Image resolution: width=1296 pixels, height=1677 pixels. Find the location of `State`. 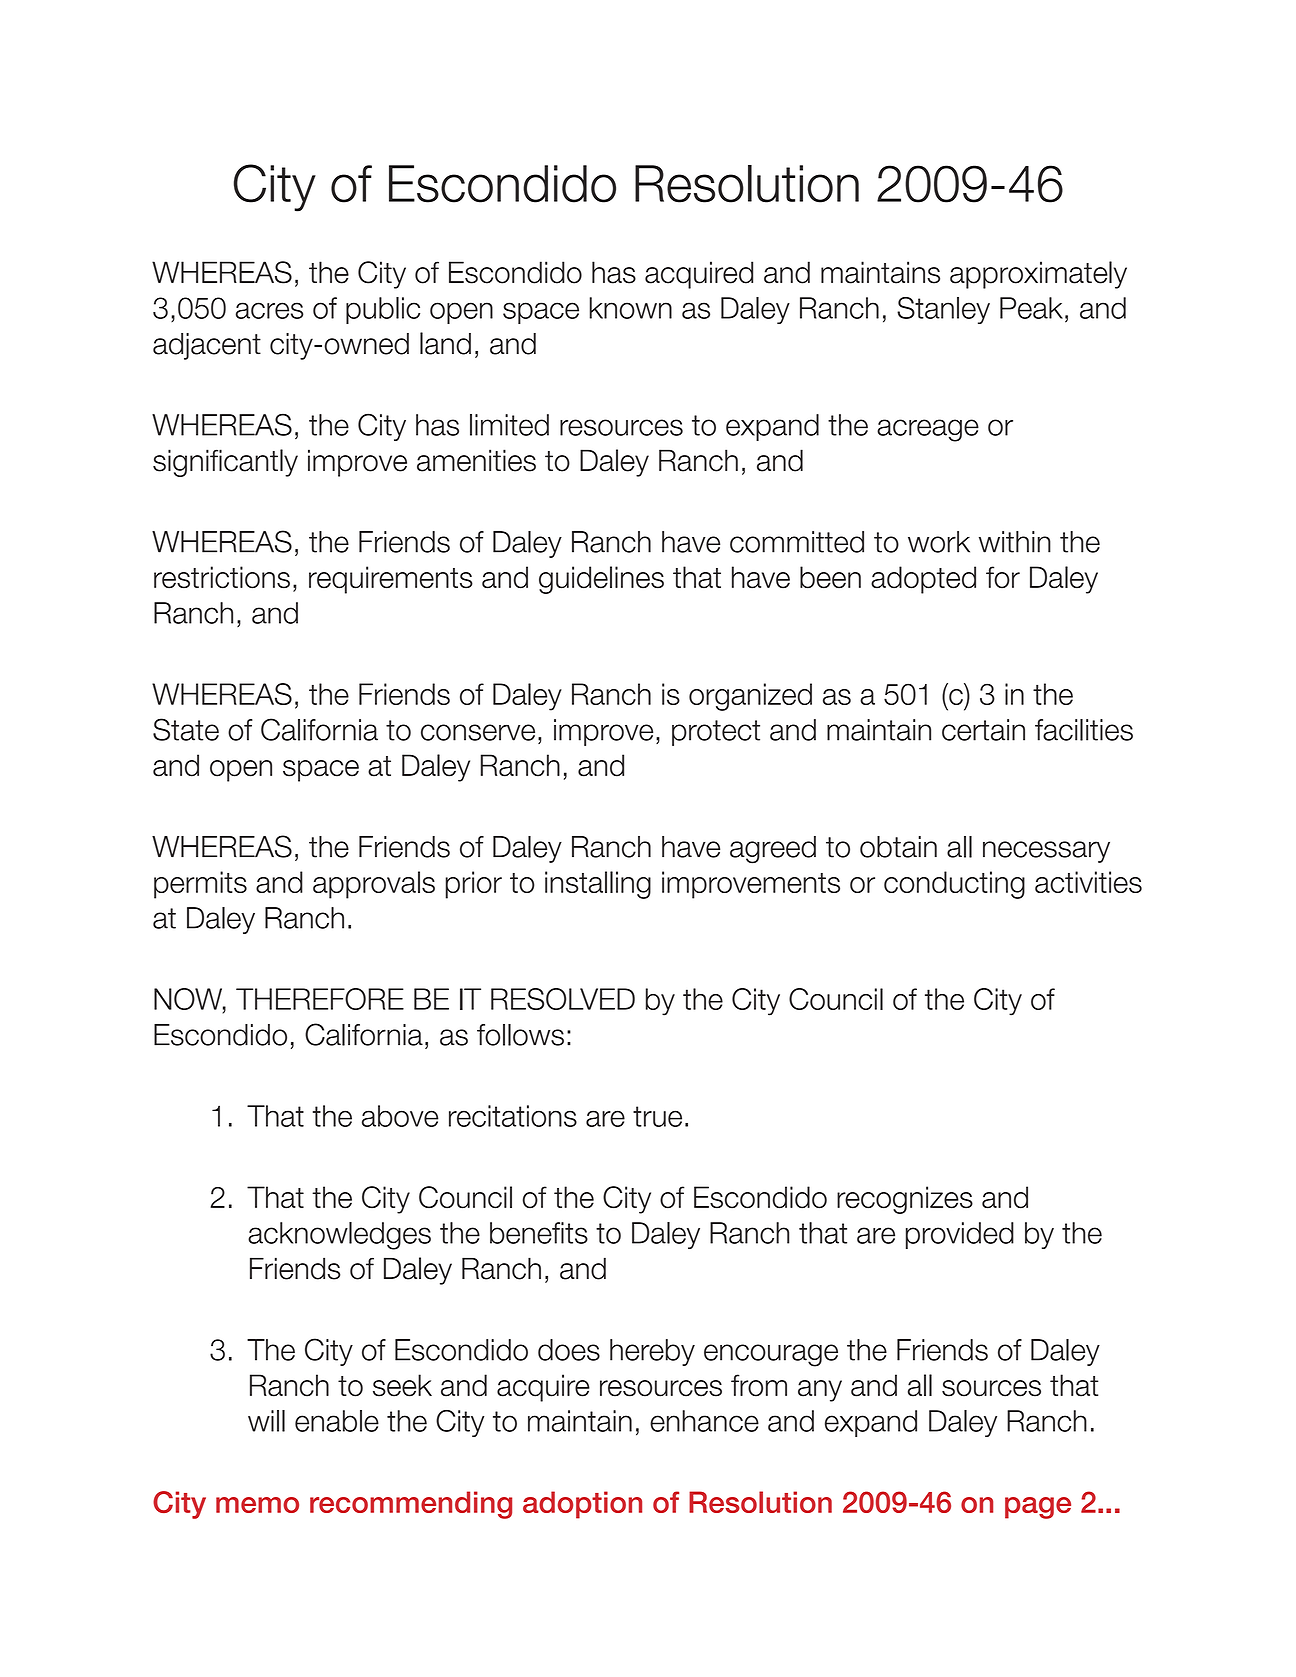

State is located at coordinates (186, 729).
